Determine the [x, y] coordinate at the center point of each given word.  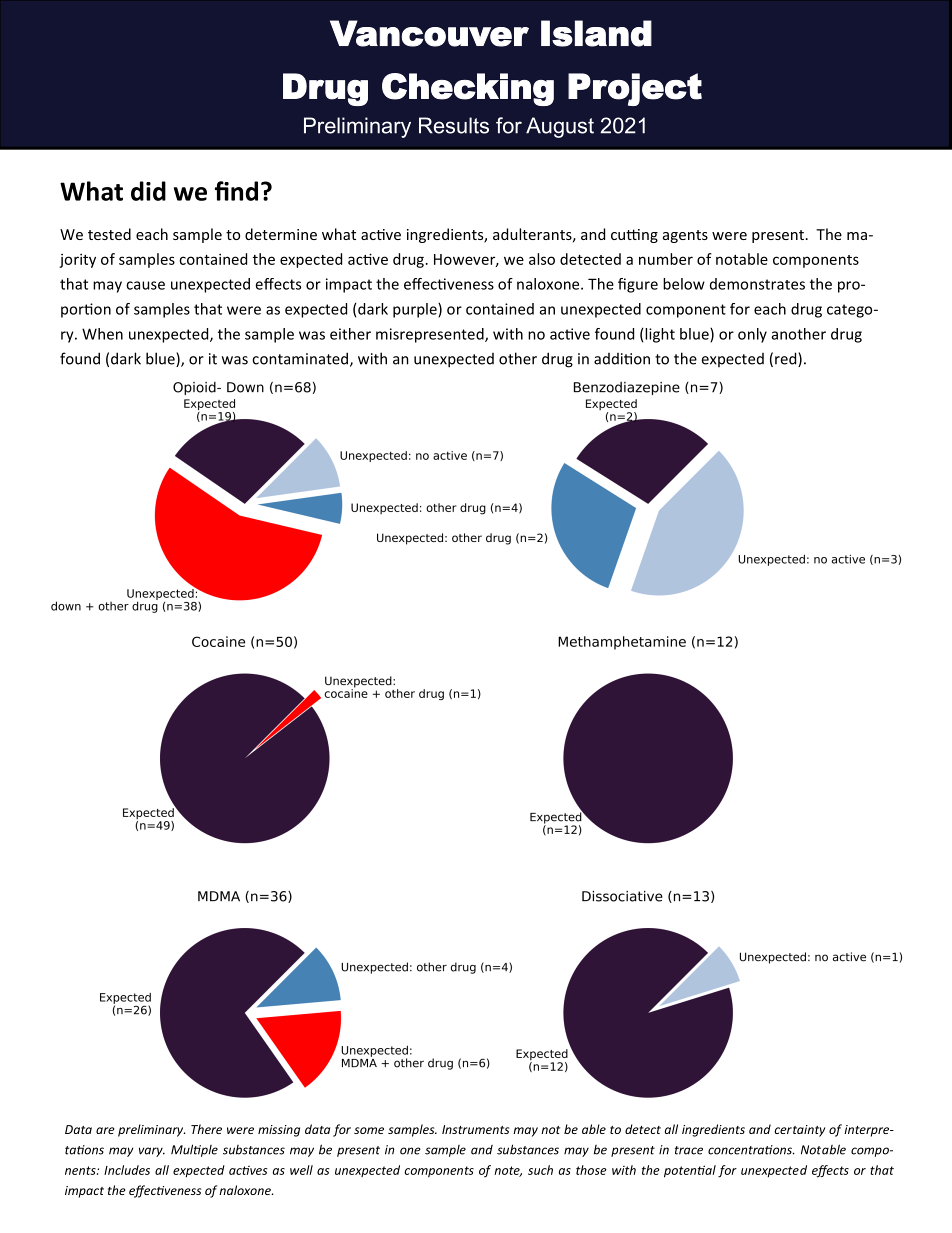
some [369, 1130]
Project [635, 89]
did [148, 191]
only [752, 335]
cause [145, 285]
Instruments [475, 1129]
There [206, 1129]
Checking [468, 89]
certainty [799, 1131]
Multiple [194, 1150]
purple [416, 310]
